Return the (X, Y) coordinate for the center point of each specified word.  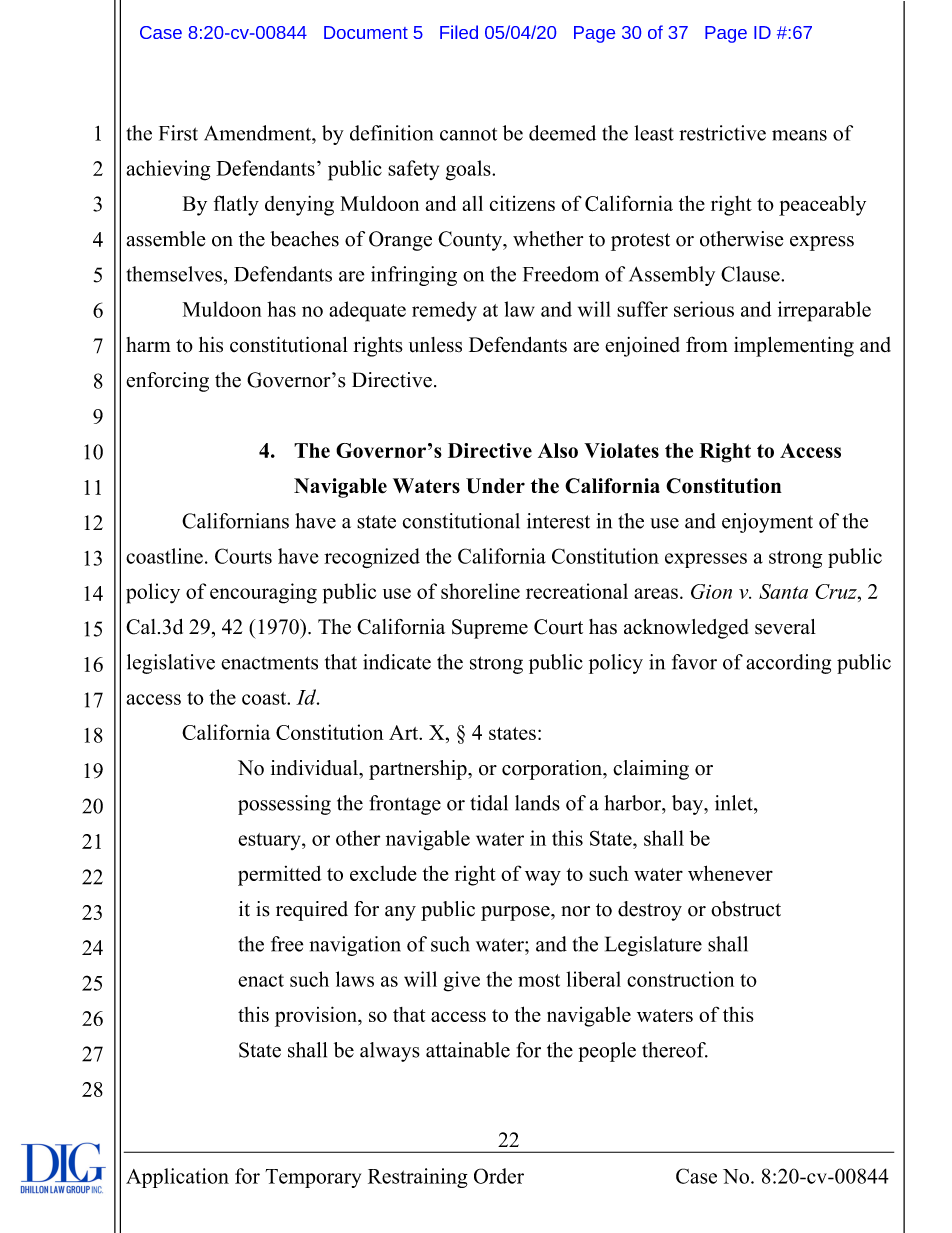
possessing (284, 805)
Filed (459, 32)
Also (558, 450)
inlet (735, 803)
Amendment (259, 133)
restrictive (722, 133)
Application (177, 1178)
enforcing (167, 382)
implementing (794, 346)
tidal (489, 803)
